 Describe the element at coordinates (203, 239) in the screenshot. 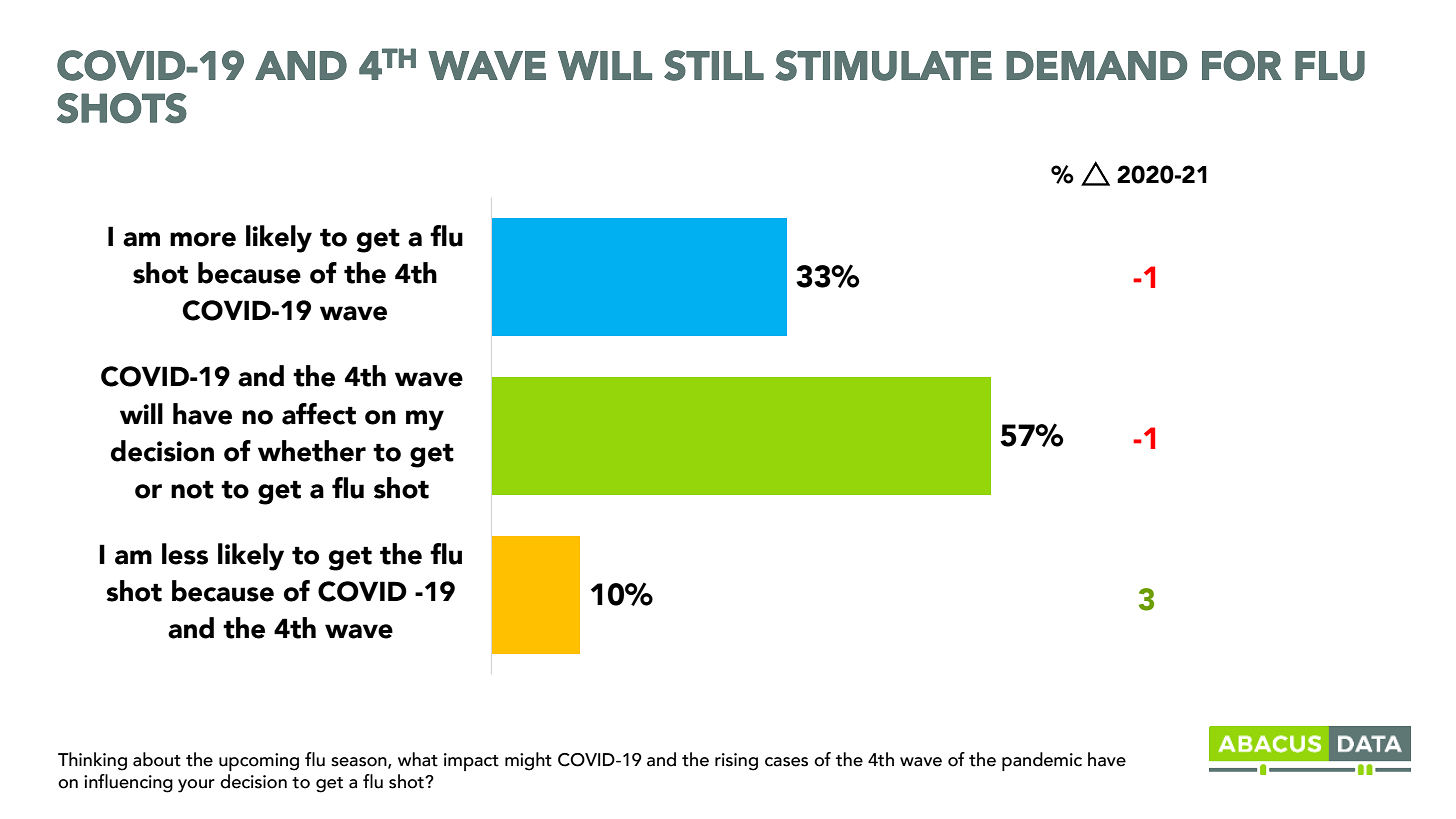

I see `more` at that location.
